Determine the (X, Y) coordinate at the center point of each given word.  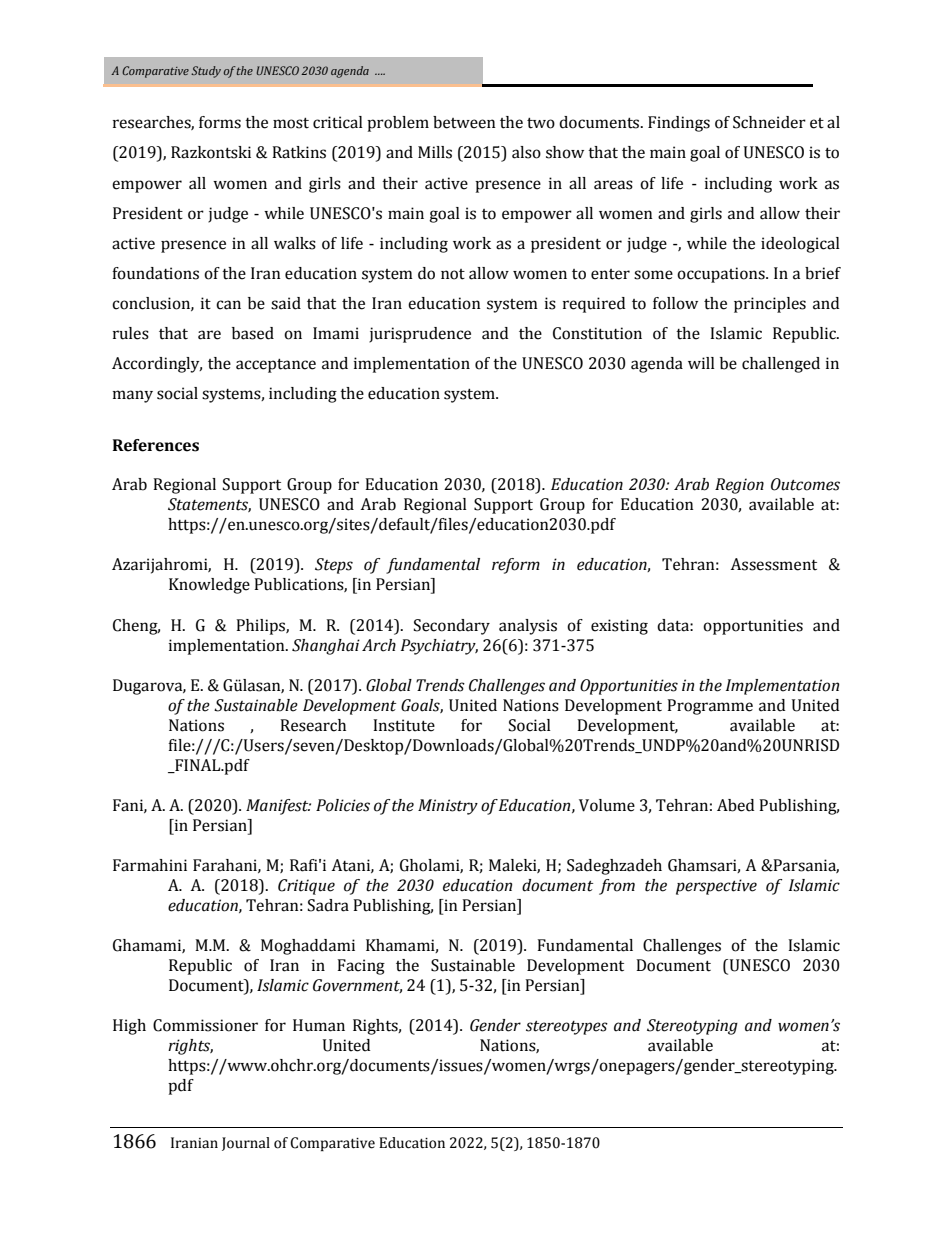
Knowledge (209, 586)
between (464, 122)
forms (220, 122)
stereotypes (567, 1028)
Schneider (769, 122)
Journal (246, 1144)
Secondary (452, 627)
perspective (716, 887)
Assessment (773, 564)
